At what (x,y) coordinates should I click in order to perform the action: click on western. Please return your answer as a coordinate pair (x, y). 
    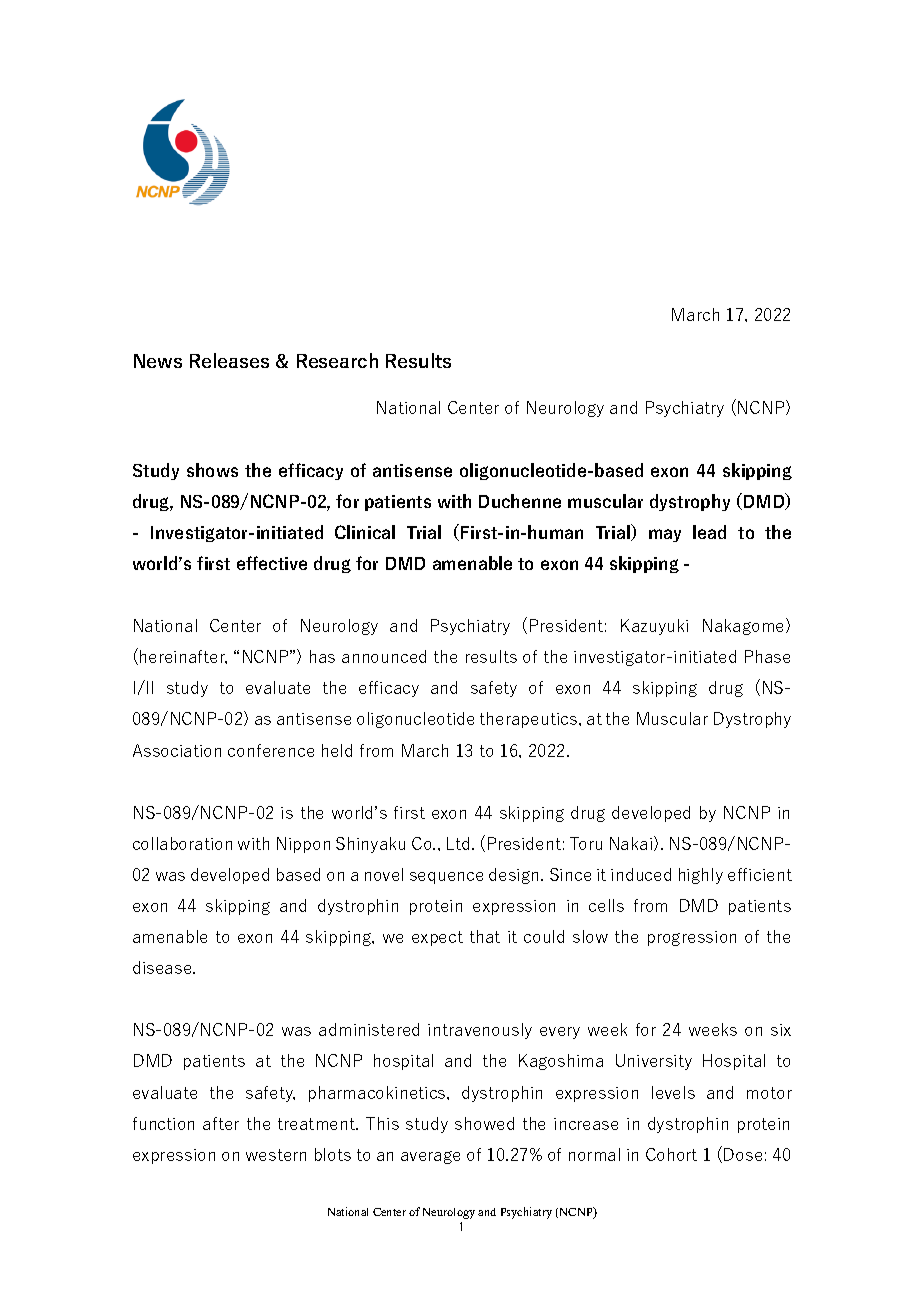
    Looking at the image, I should click on (276, 1155).
